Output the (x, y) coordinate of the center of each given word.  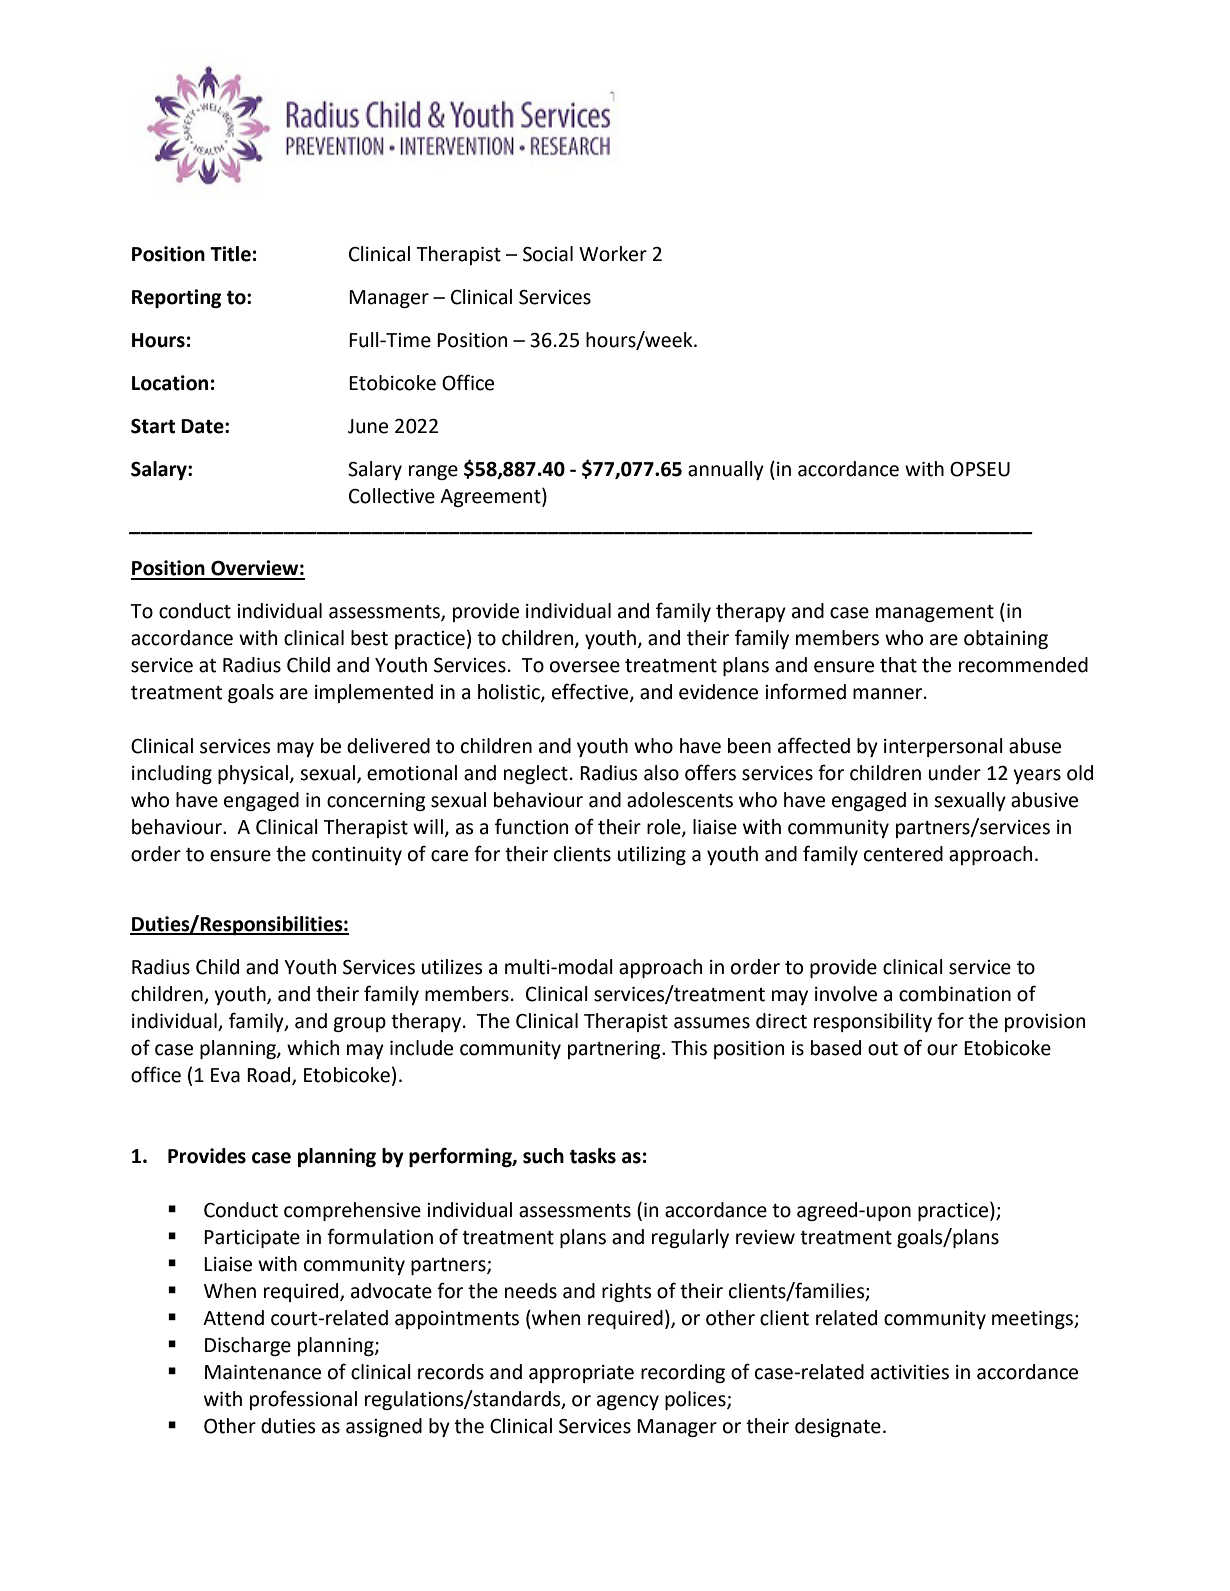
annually (726, 470)
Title (230, 254)
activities (910, 1372)
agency (628, 1402)
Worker (613, 254)
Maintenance (263, 1372)
